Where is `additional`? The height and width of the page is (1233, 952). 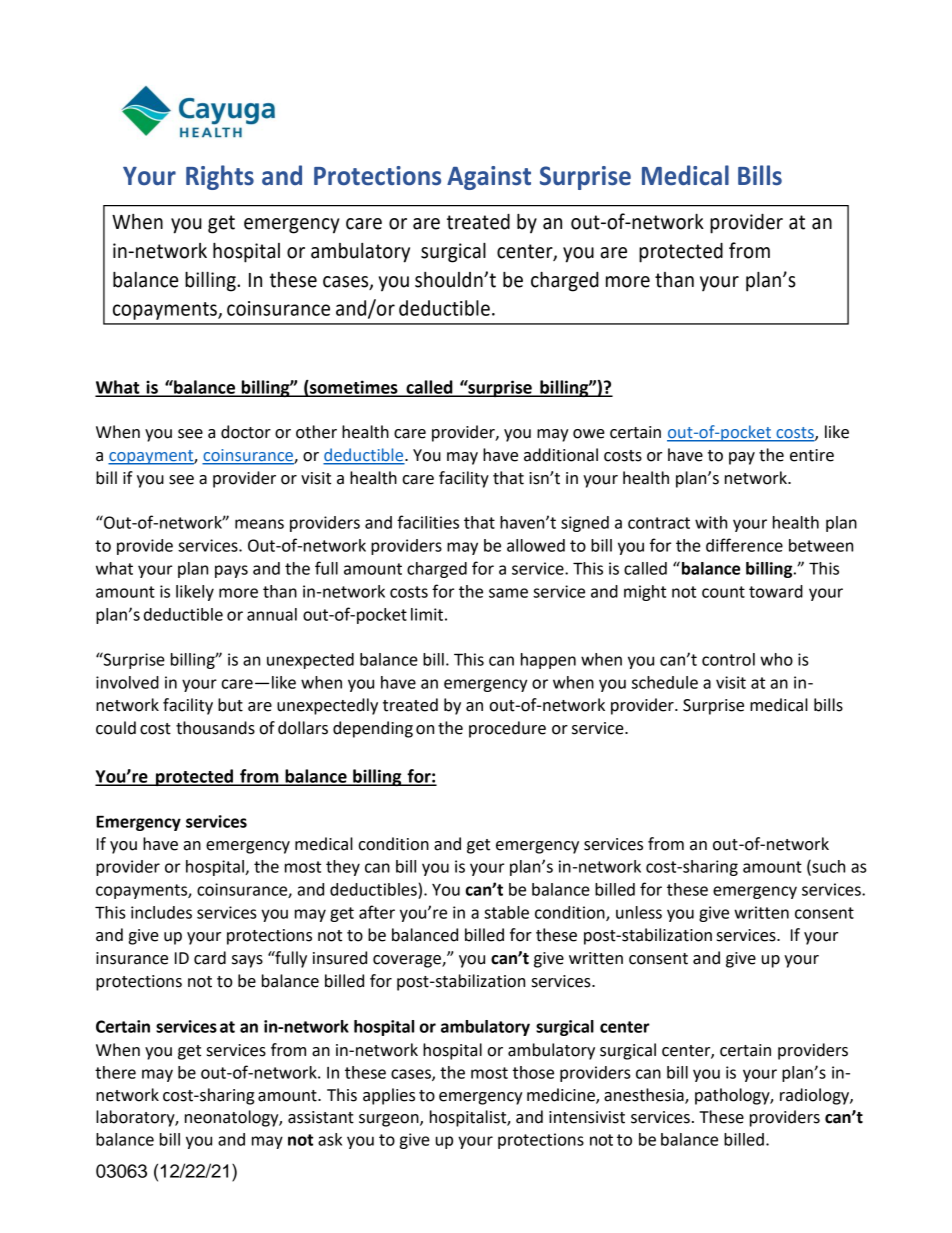 additional is located at coordinates (561, 455).
